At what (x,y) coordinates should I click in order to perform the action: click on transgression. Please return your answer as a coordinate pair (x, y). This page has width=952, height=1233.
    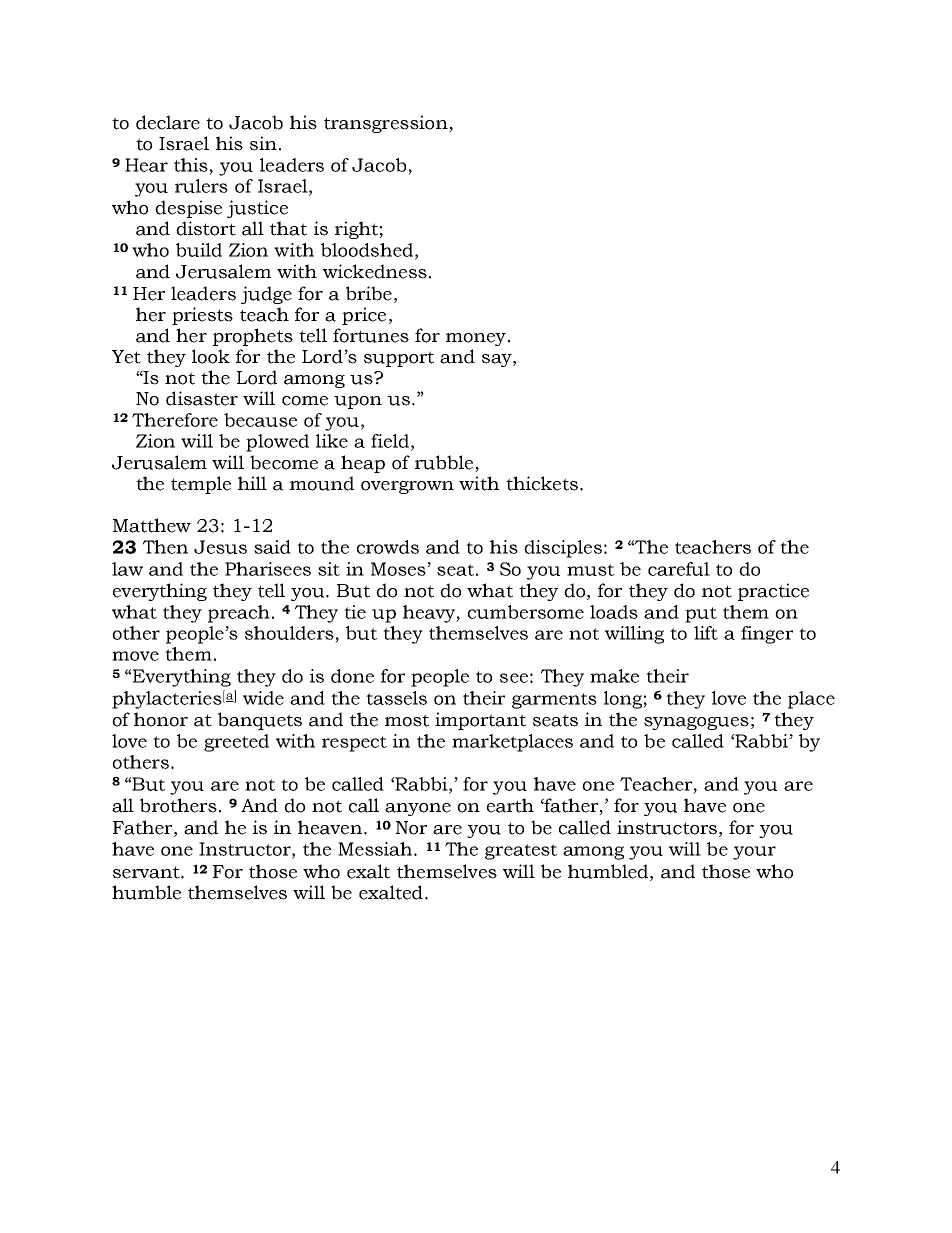
    Looking at the image, I should click on (387, 124).
